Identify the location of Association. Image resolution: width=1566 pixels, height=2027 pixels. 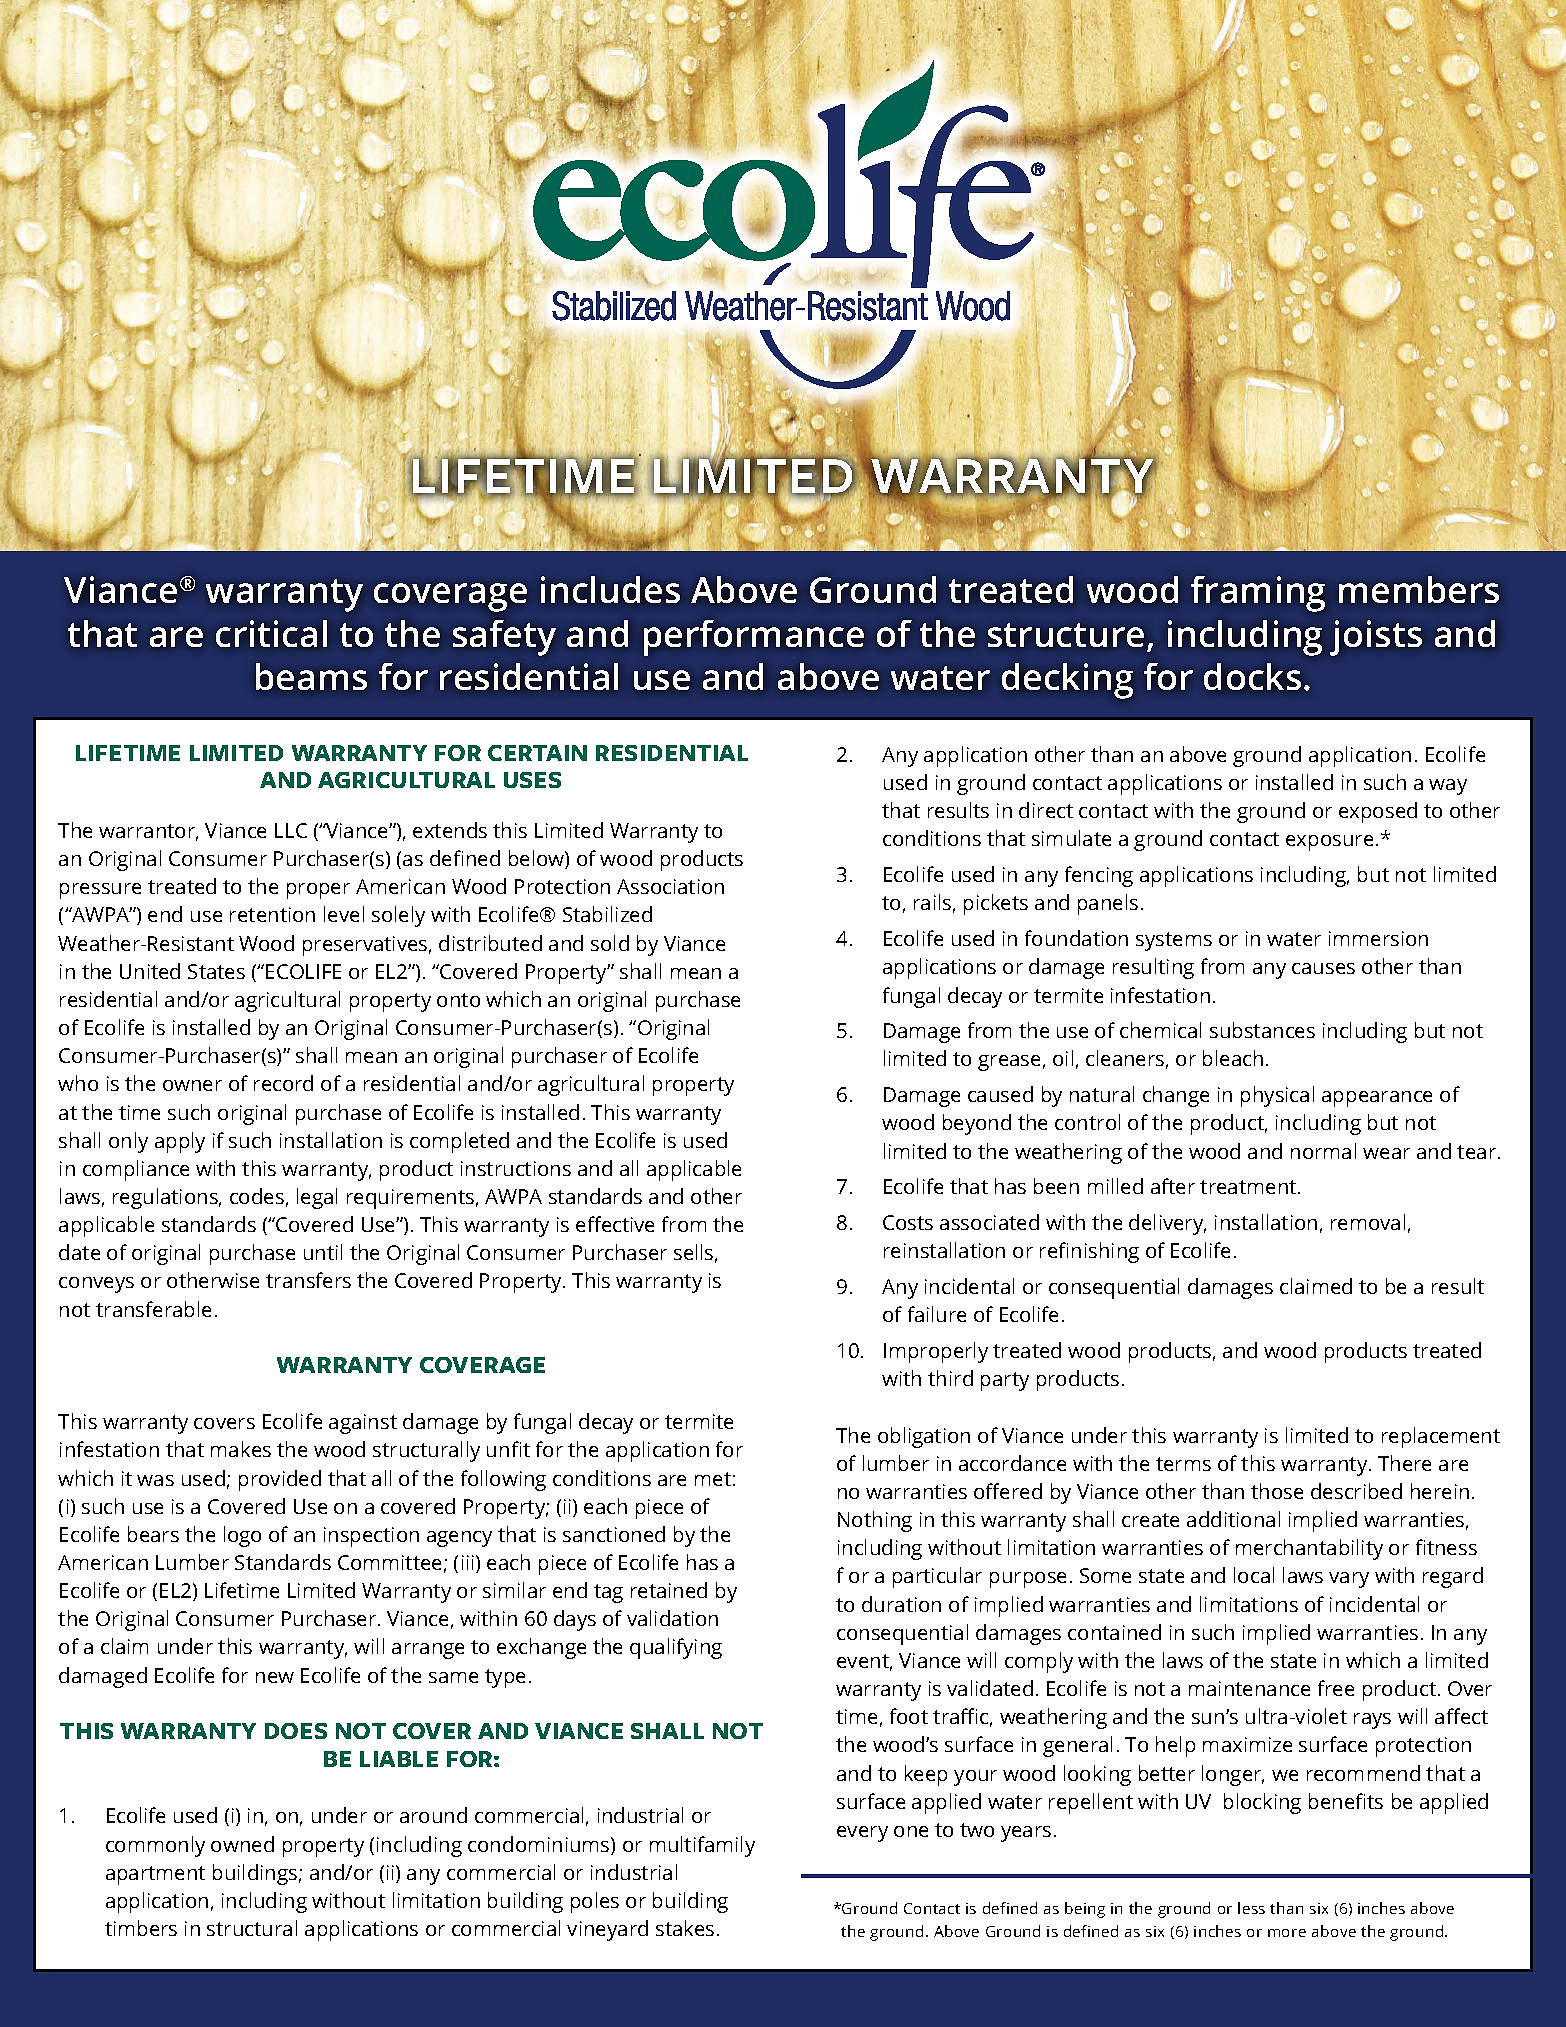
(670, 886).
